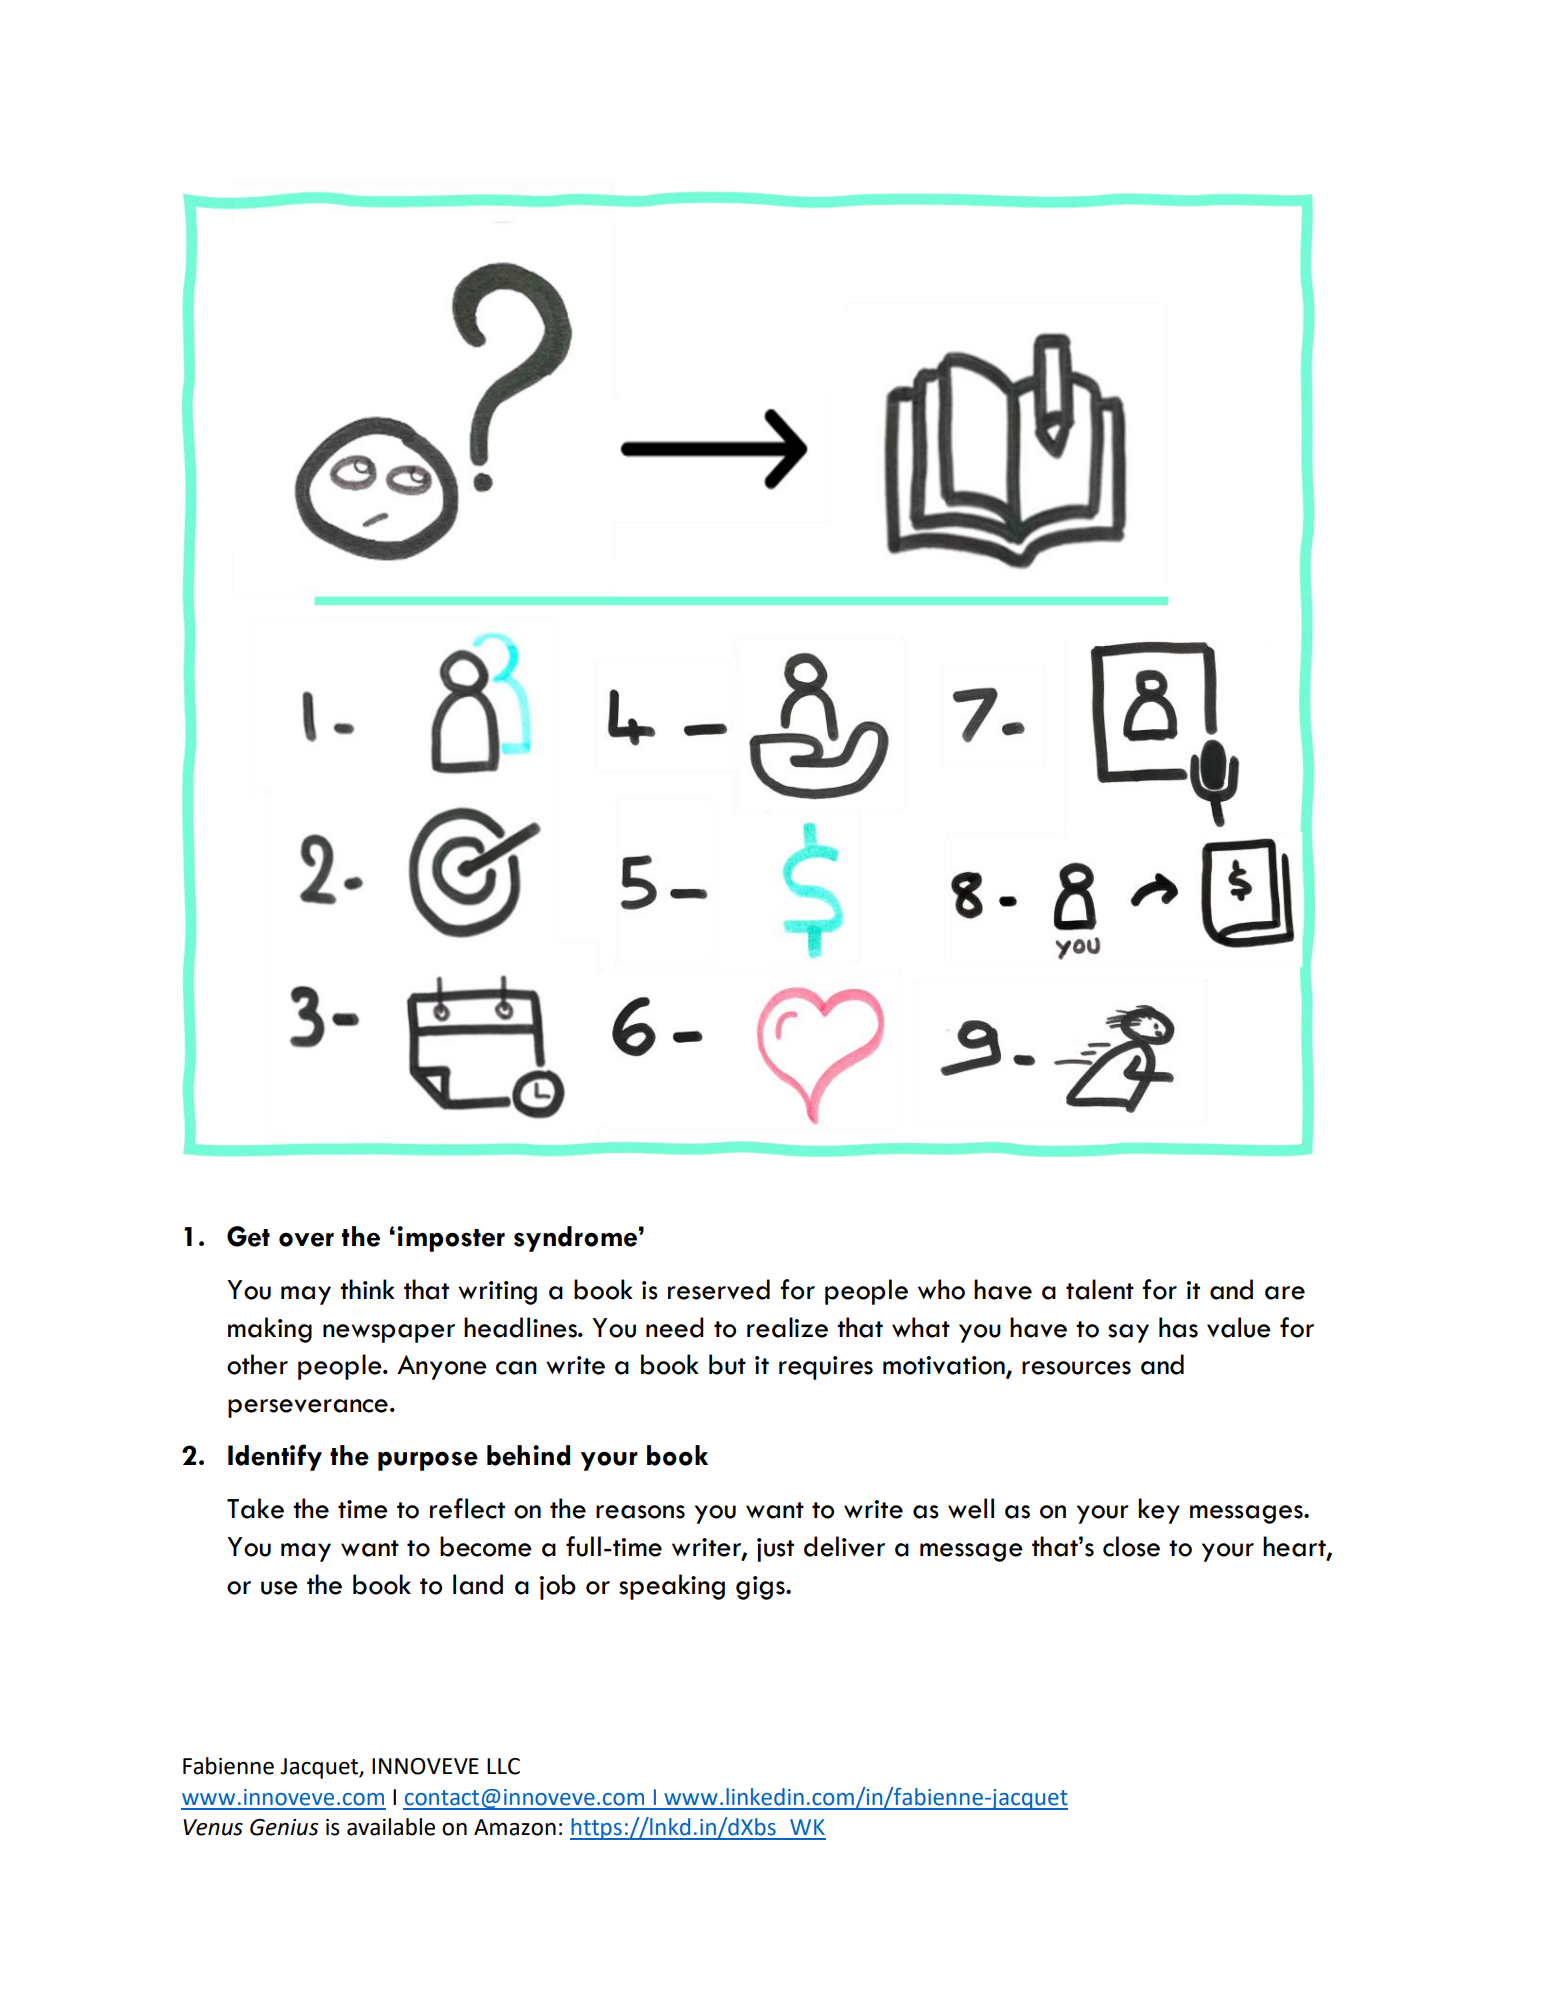 This page has width=1541, height=1994. What do you see at coordinates (391, 1827) in the page?
I see `available` at bounding box center [391, 1827].
